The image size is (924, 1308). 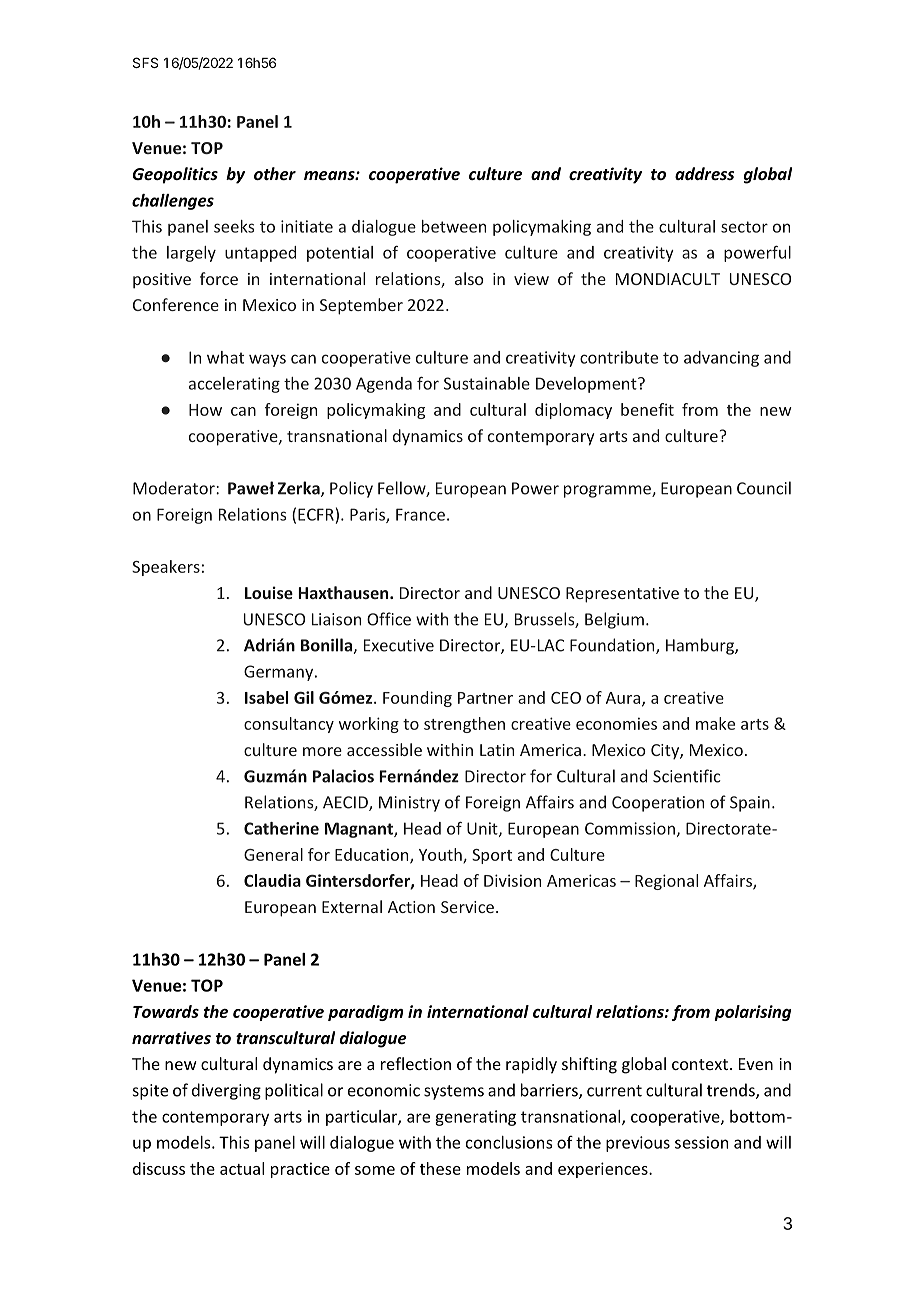 I want to click on How, so click(x=205, y=410).
